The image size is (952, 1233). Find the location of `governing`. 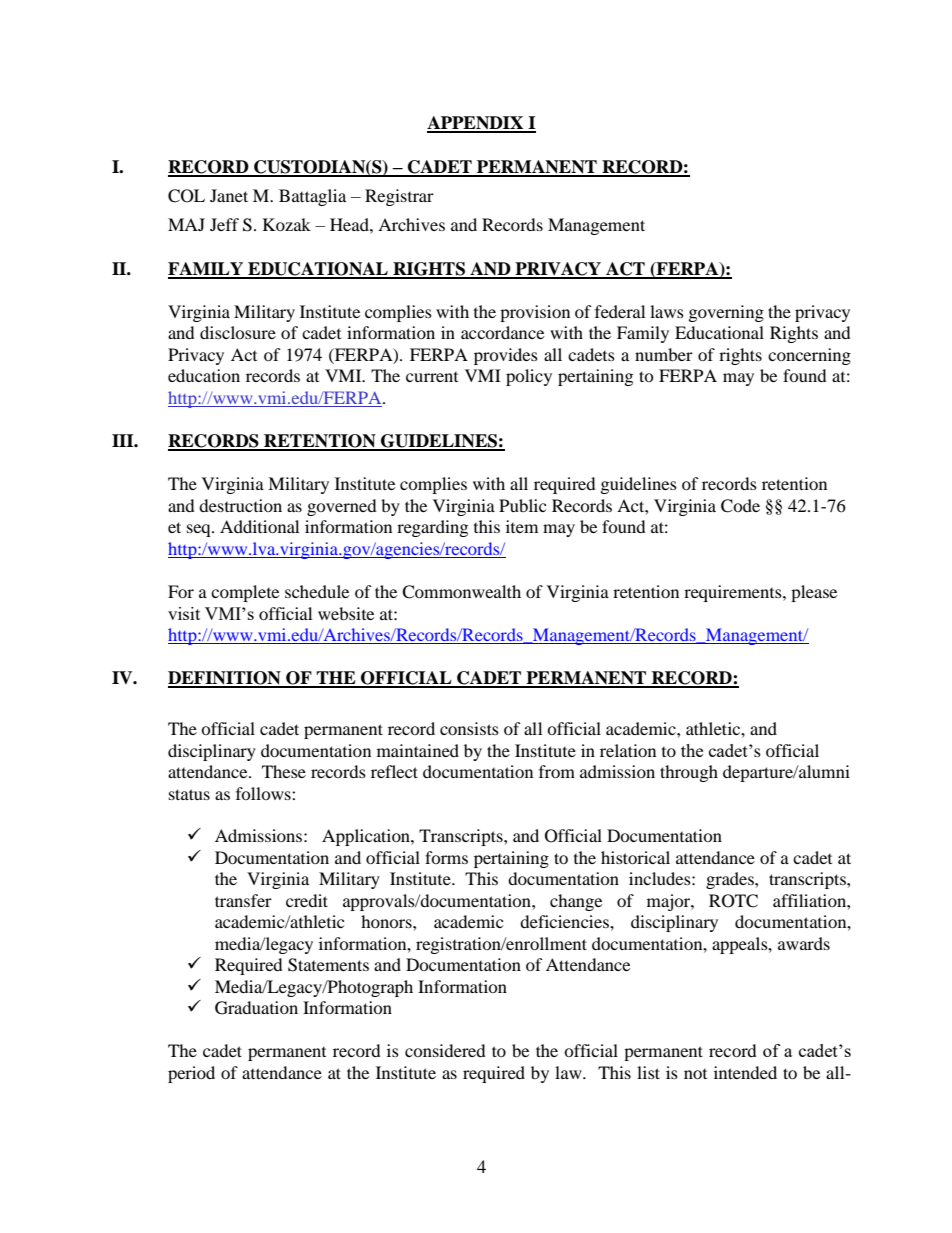

governing is located at coordinates (726, 313).
